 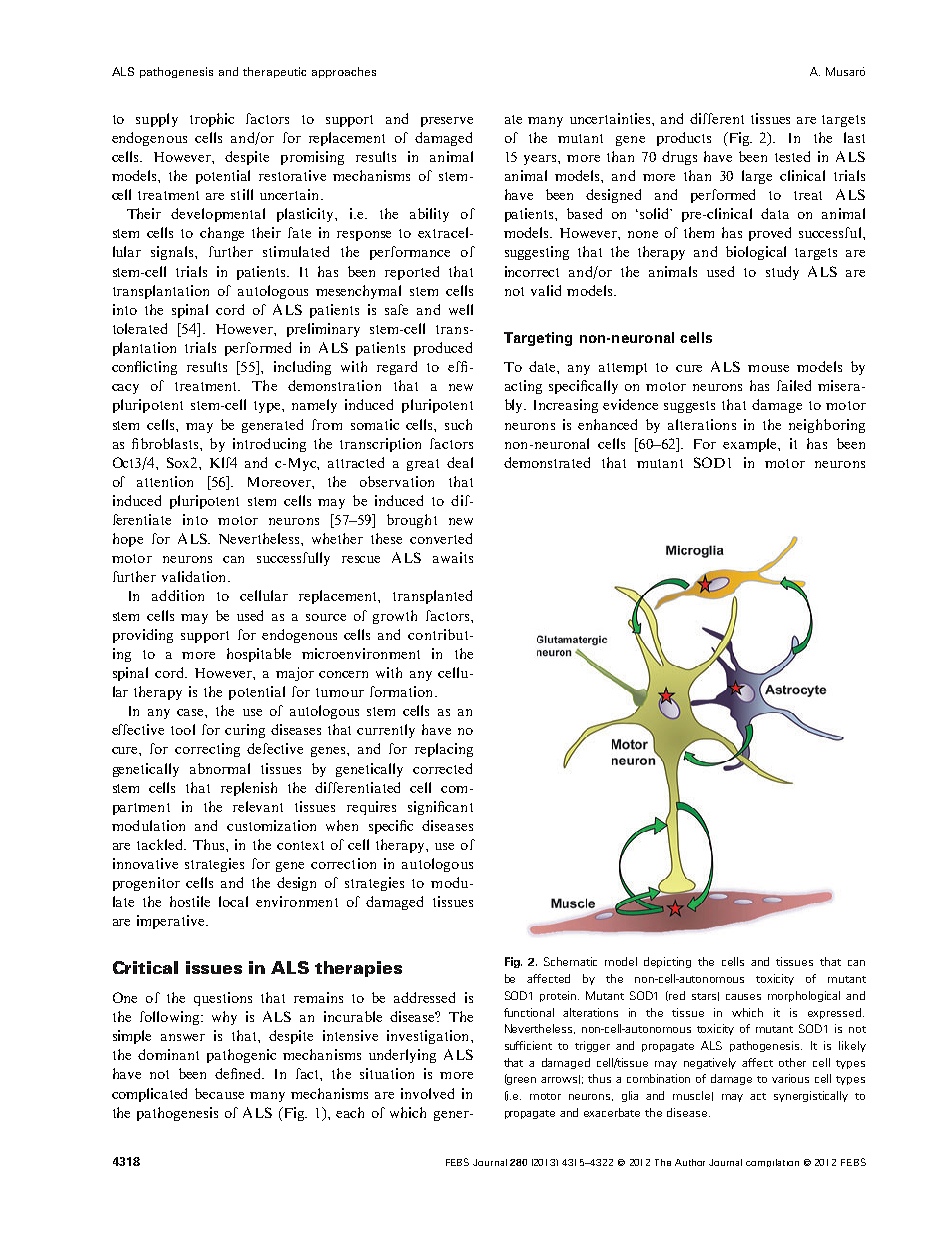 What do you see at coordinates (772, 1163) in the image?
I see `compilation` at bounding box center [772, 1163].
